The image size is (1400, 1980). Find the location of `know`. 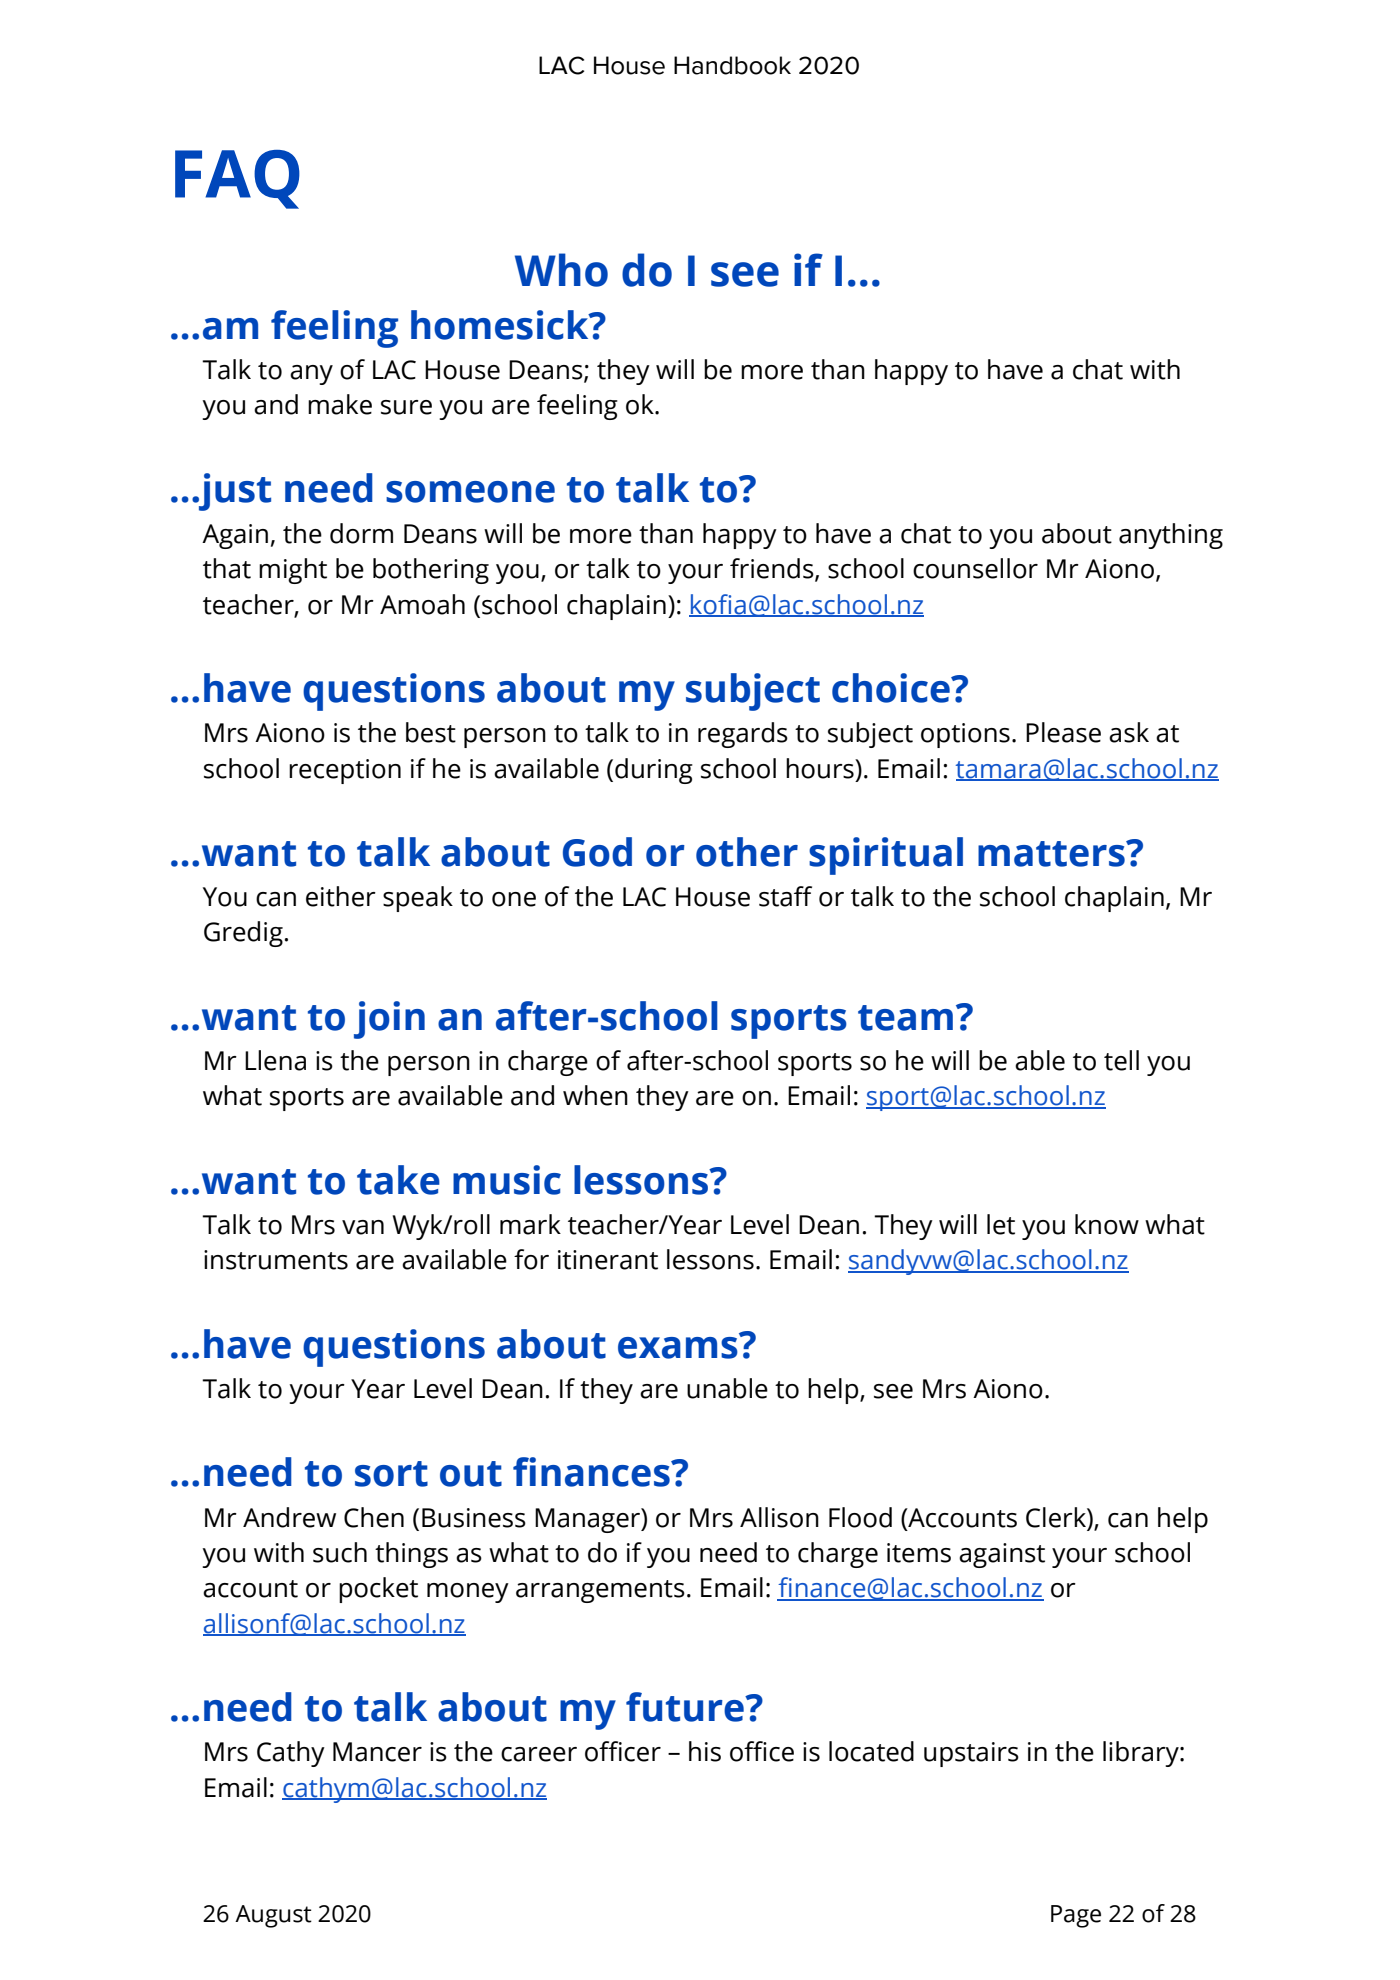

know is located at coordinates (1107, 1224).
